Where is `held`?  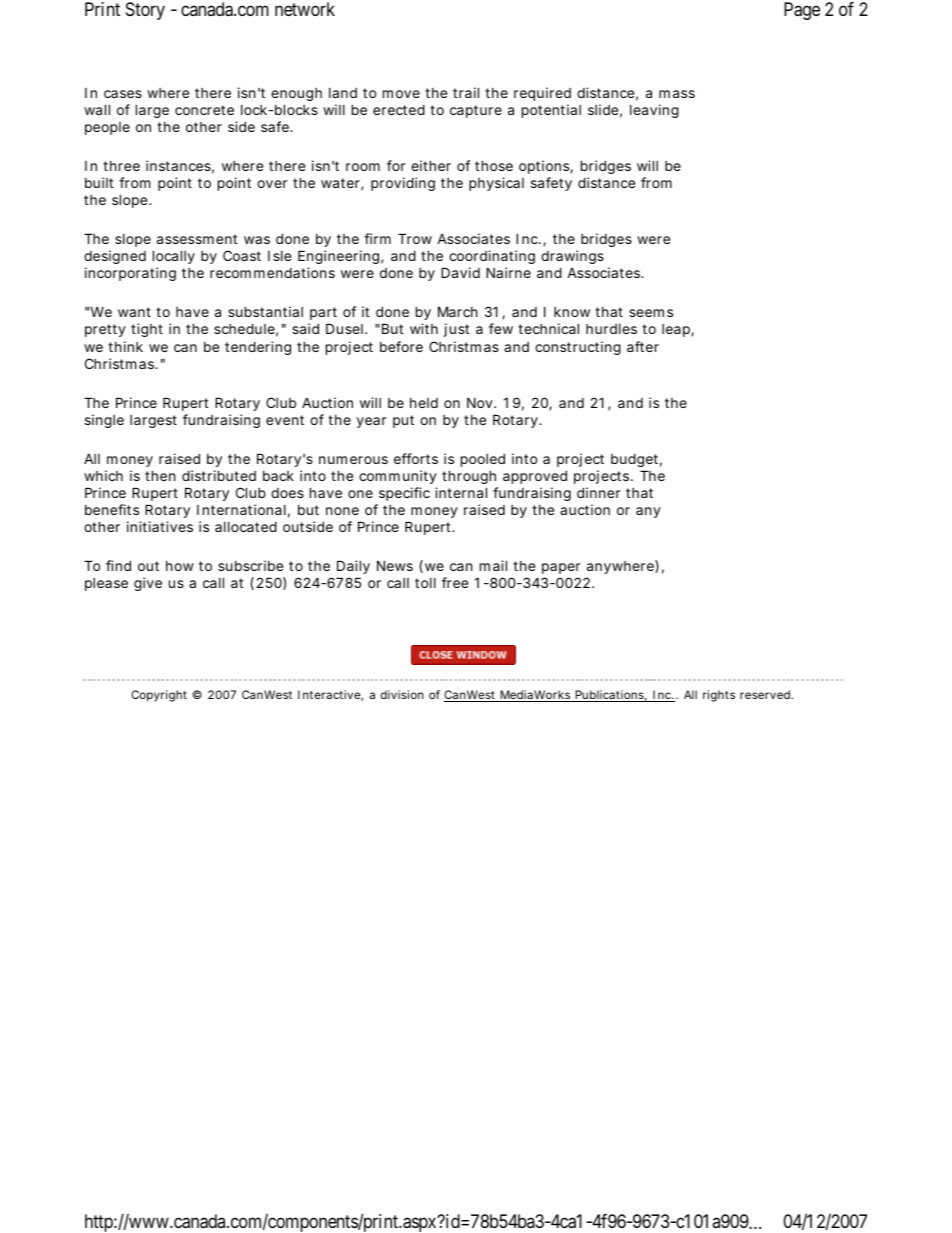
held is located at coordinates (424, 403).
